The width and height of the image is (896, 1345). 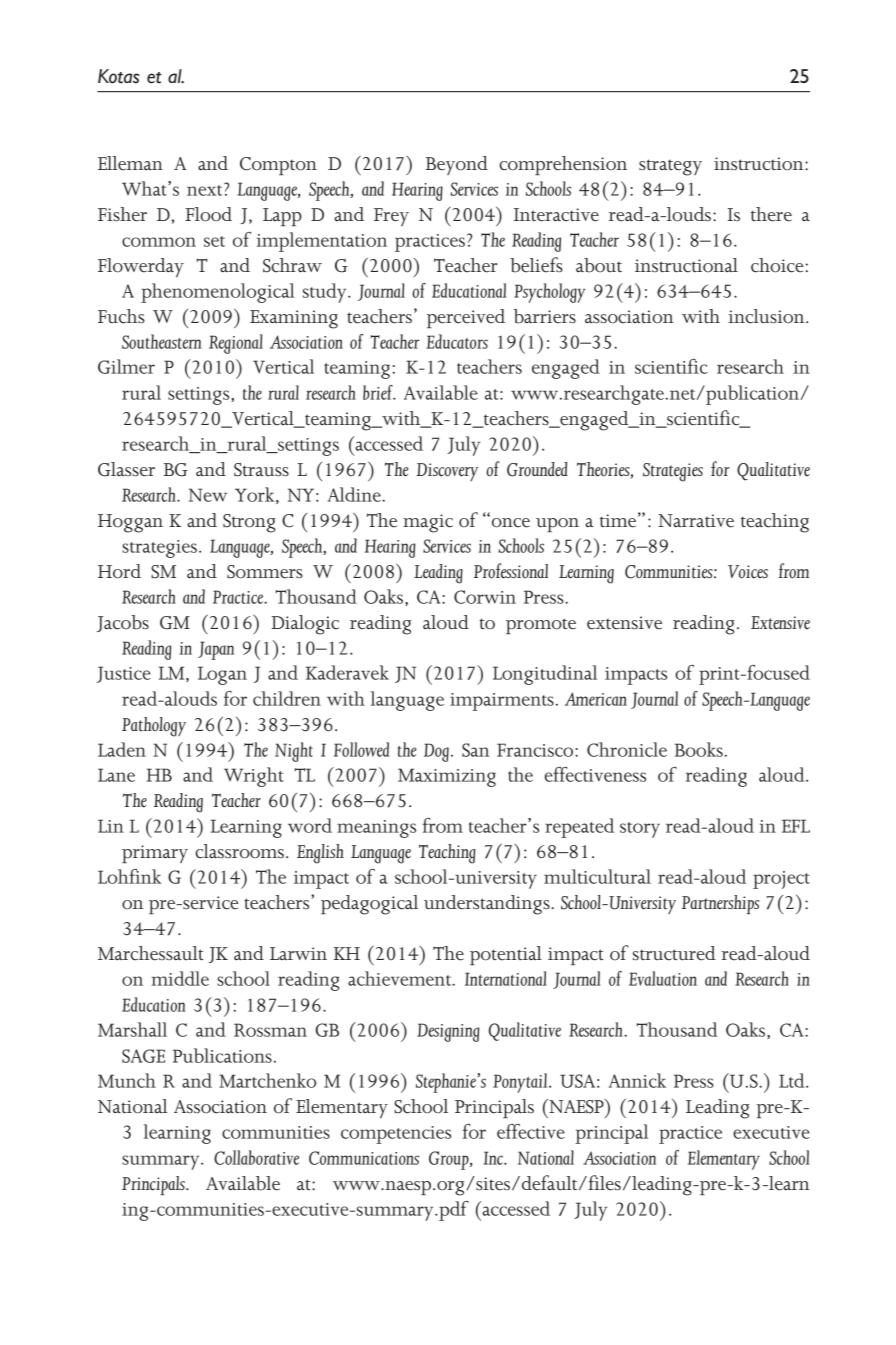 What do you see at coordinates (155, 854) in the image?
I see `primary` at bounding box center [155, 854].
